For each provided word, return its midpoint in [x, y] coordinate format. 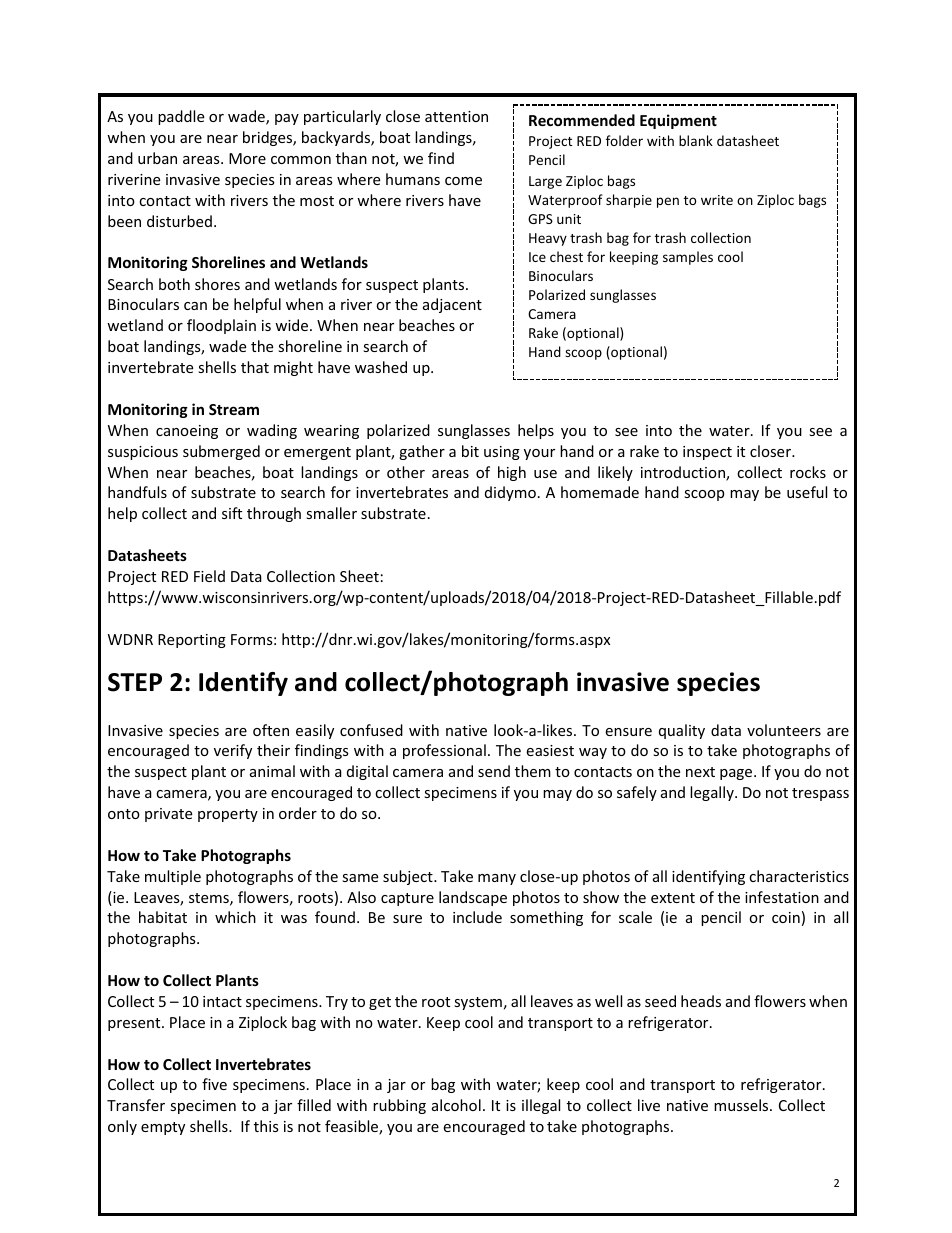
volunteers [784, 730]
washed [381, 367]
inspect [707, 453]
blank [696, 140]
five [214, 1084]
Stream [234, 409]
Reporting [192, 641]
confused [371, 730]
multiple [173, 877]
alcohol [456, 1105]
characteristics [799, 876]
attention [456, 116]
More [247, 158]
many [497, 879]
